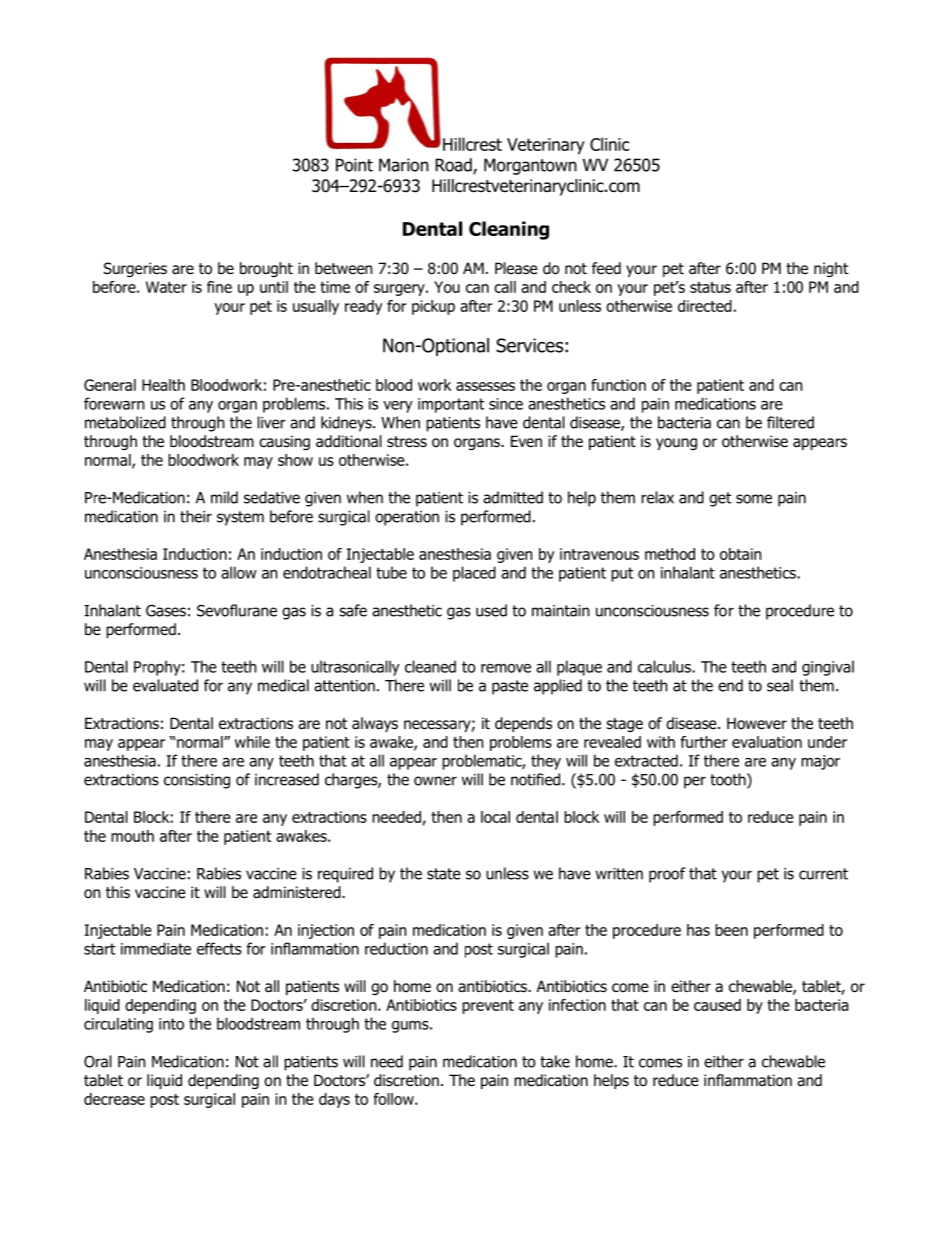 This document has height=1233, width=952. Describe the element at coordinates (196, 516) in the document. I see `their` at that location.
